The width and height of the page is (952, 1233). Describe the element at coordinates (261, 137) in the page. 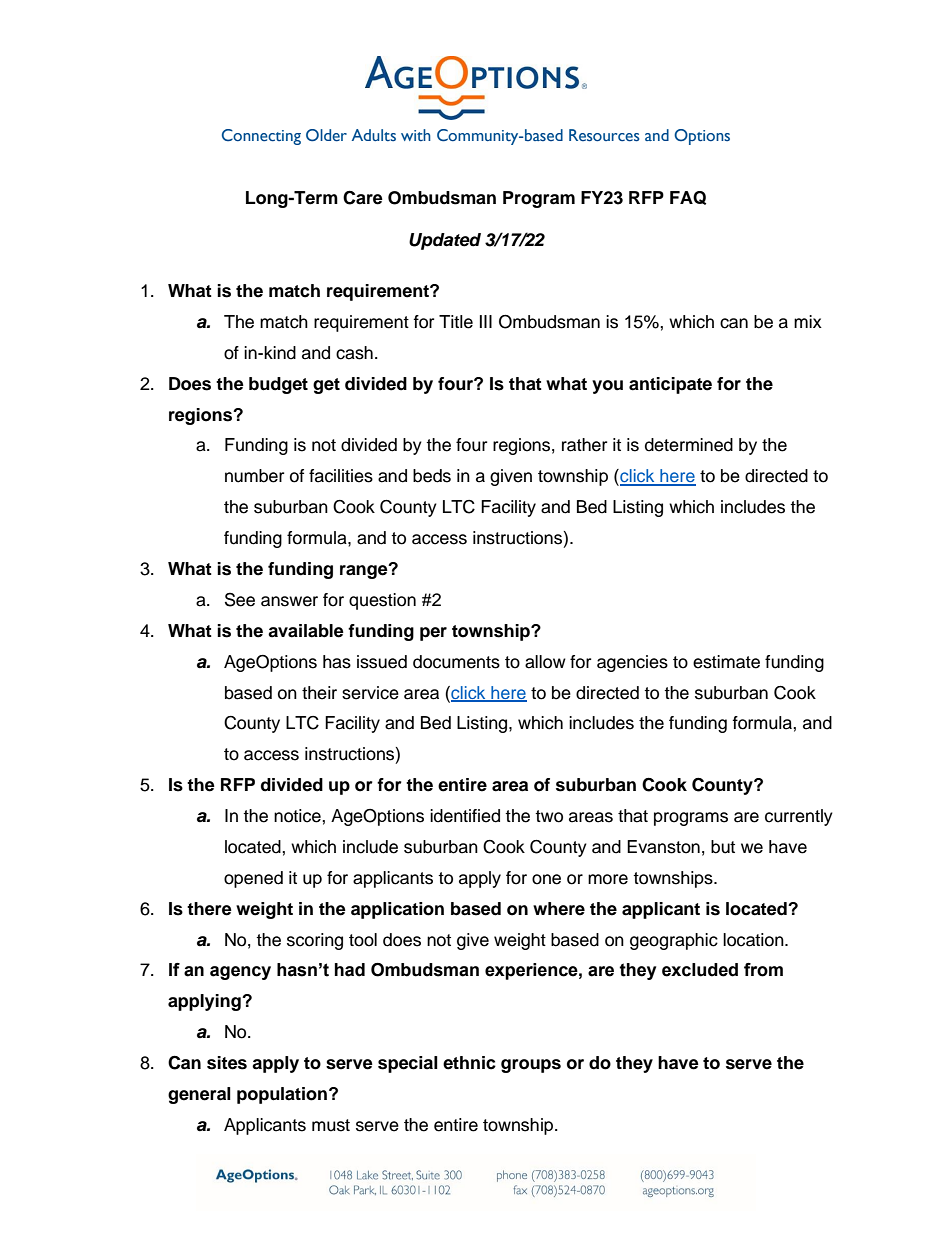

I see `Connecting` at that location.
